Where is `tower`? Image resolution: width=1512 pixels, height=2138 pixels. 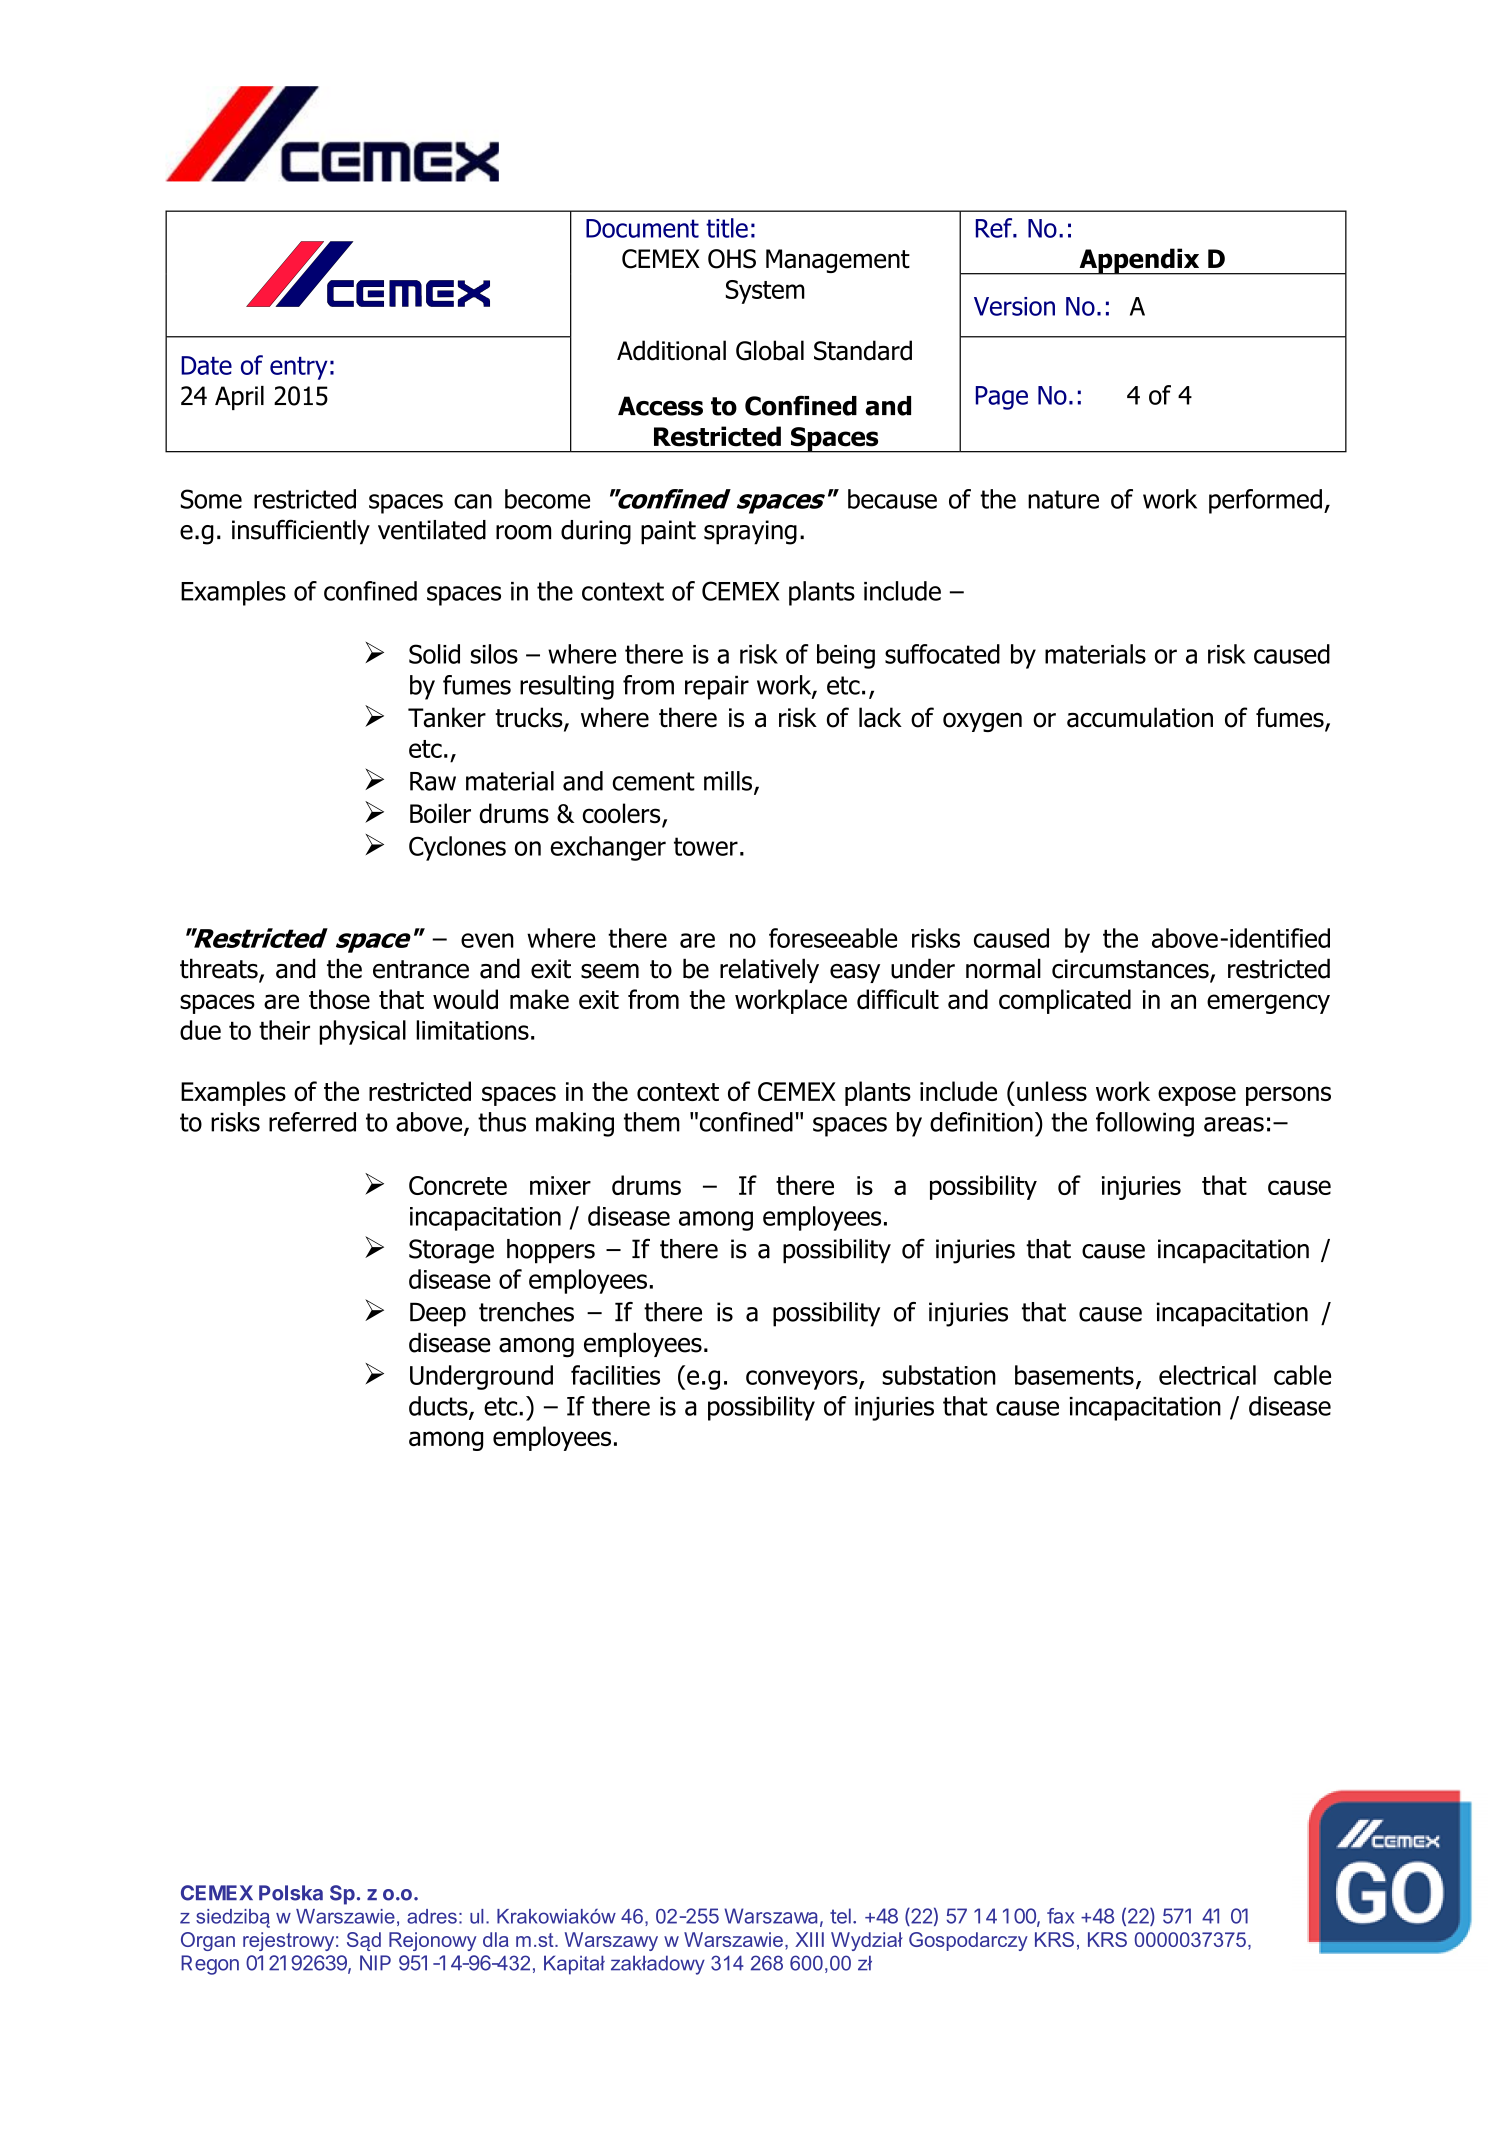 tower is located at coordinates (706, 846).
